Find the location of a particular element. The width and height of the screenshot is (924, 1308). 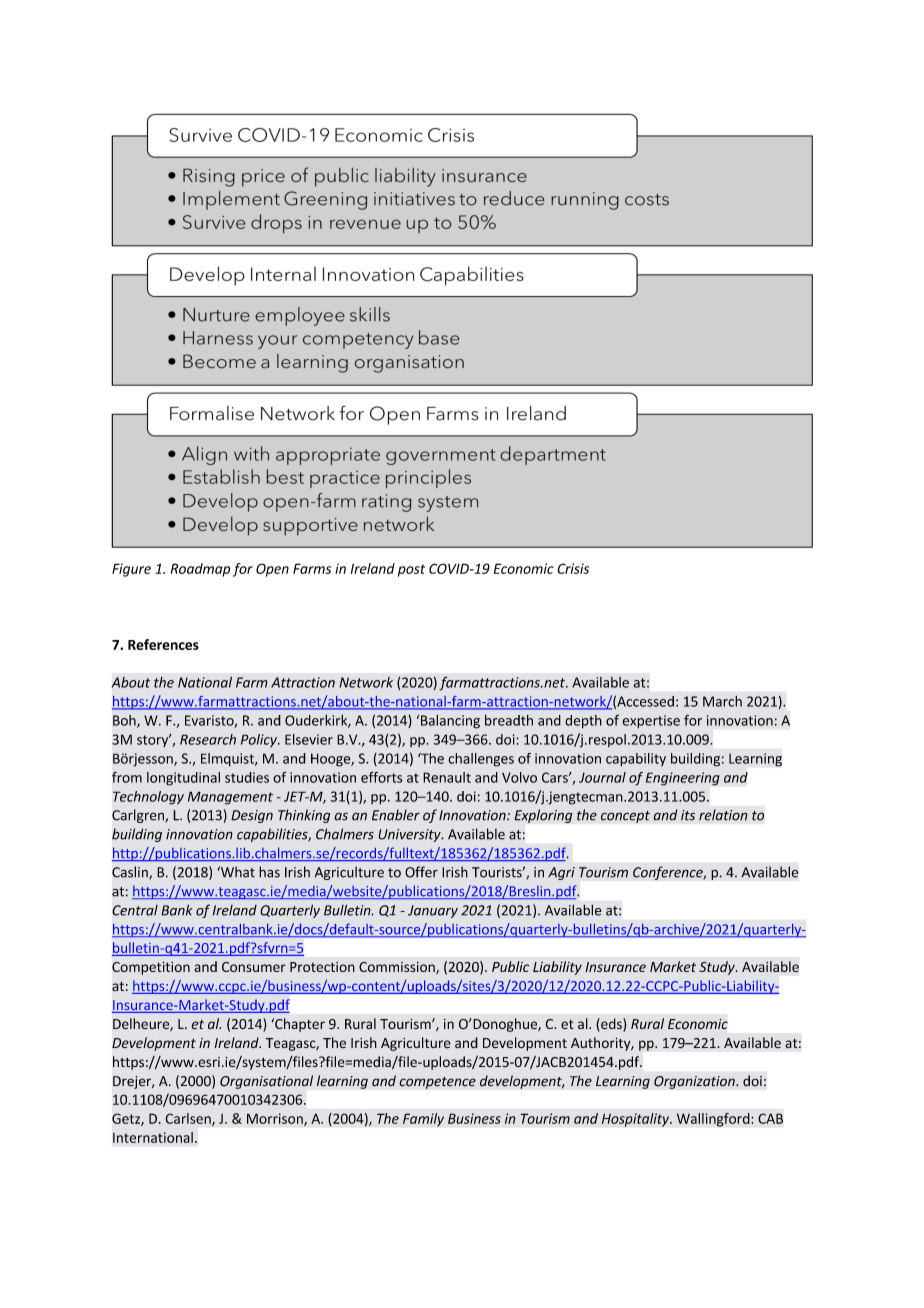

Crisis is located at coordinates (573, 568).
